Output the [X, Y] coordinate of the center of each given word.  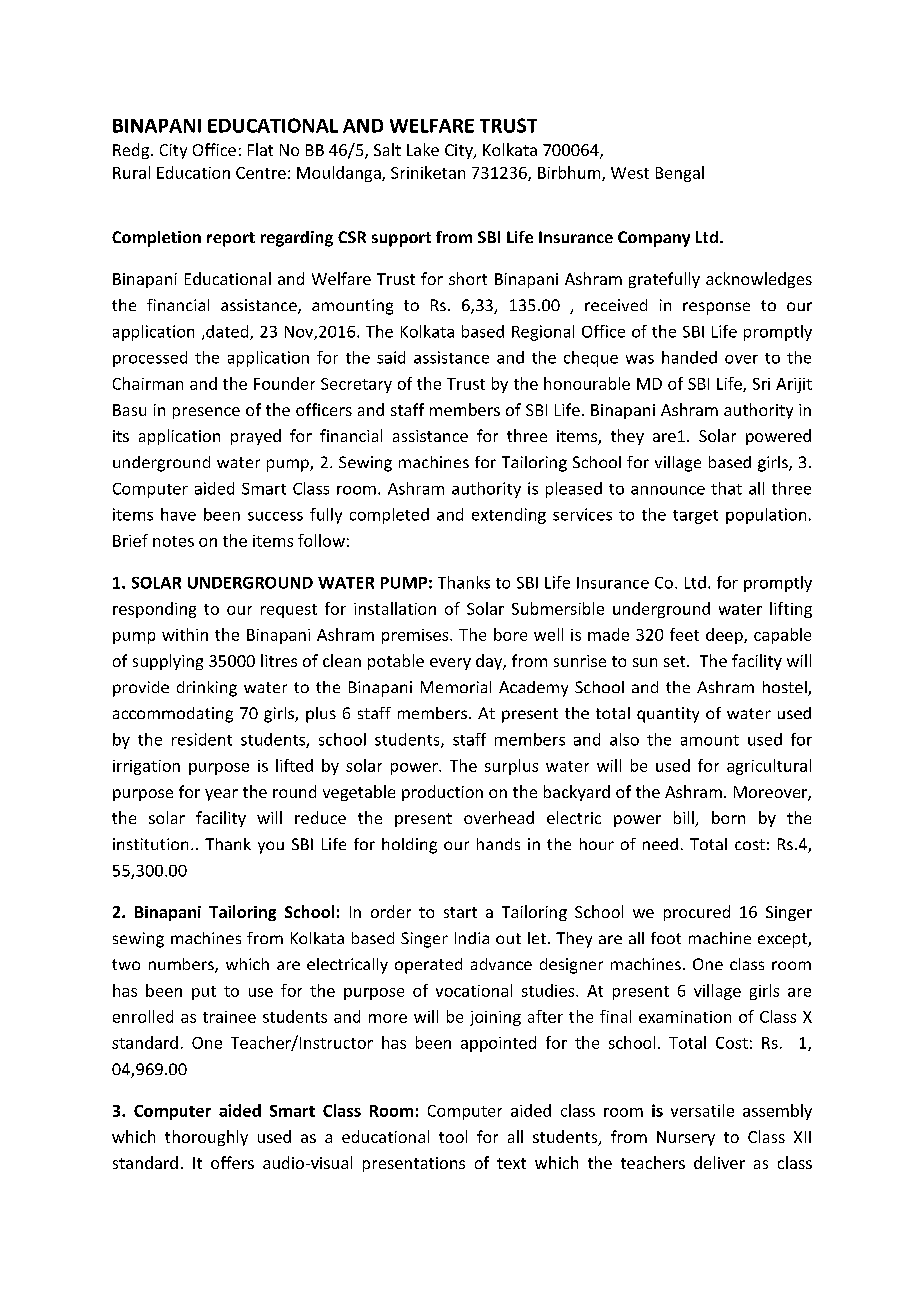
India [472, 938]
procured [697, 913]
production [442, 793]
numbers [182, 965]
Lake [423, 149]
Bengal [680, 174]
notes [173, 541]
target [695, 517]
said [391, 357]
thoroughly [206, 1138]
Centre [261, 173]
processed [150, 359]
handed [689, 357]
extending [509, 516]
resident [202, 739]
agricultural [769, 767]
